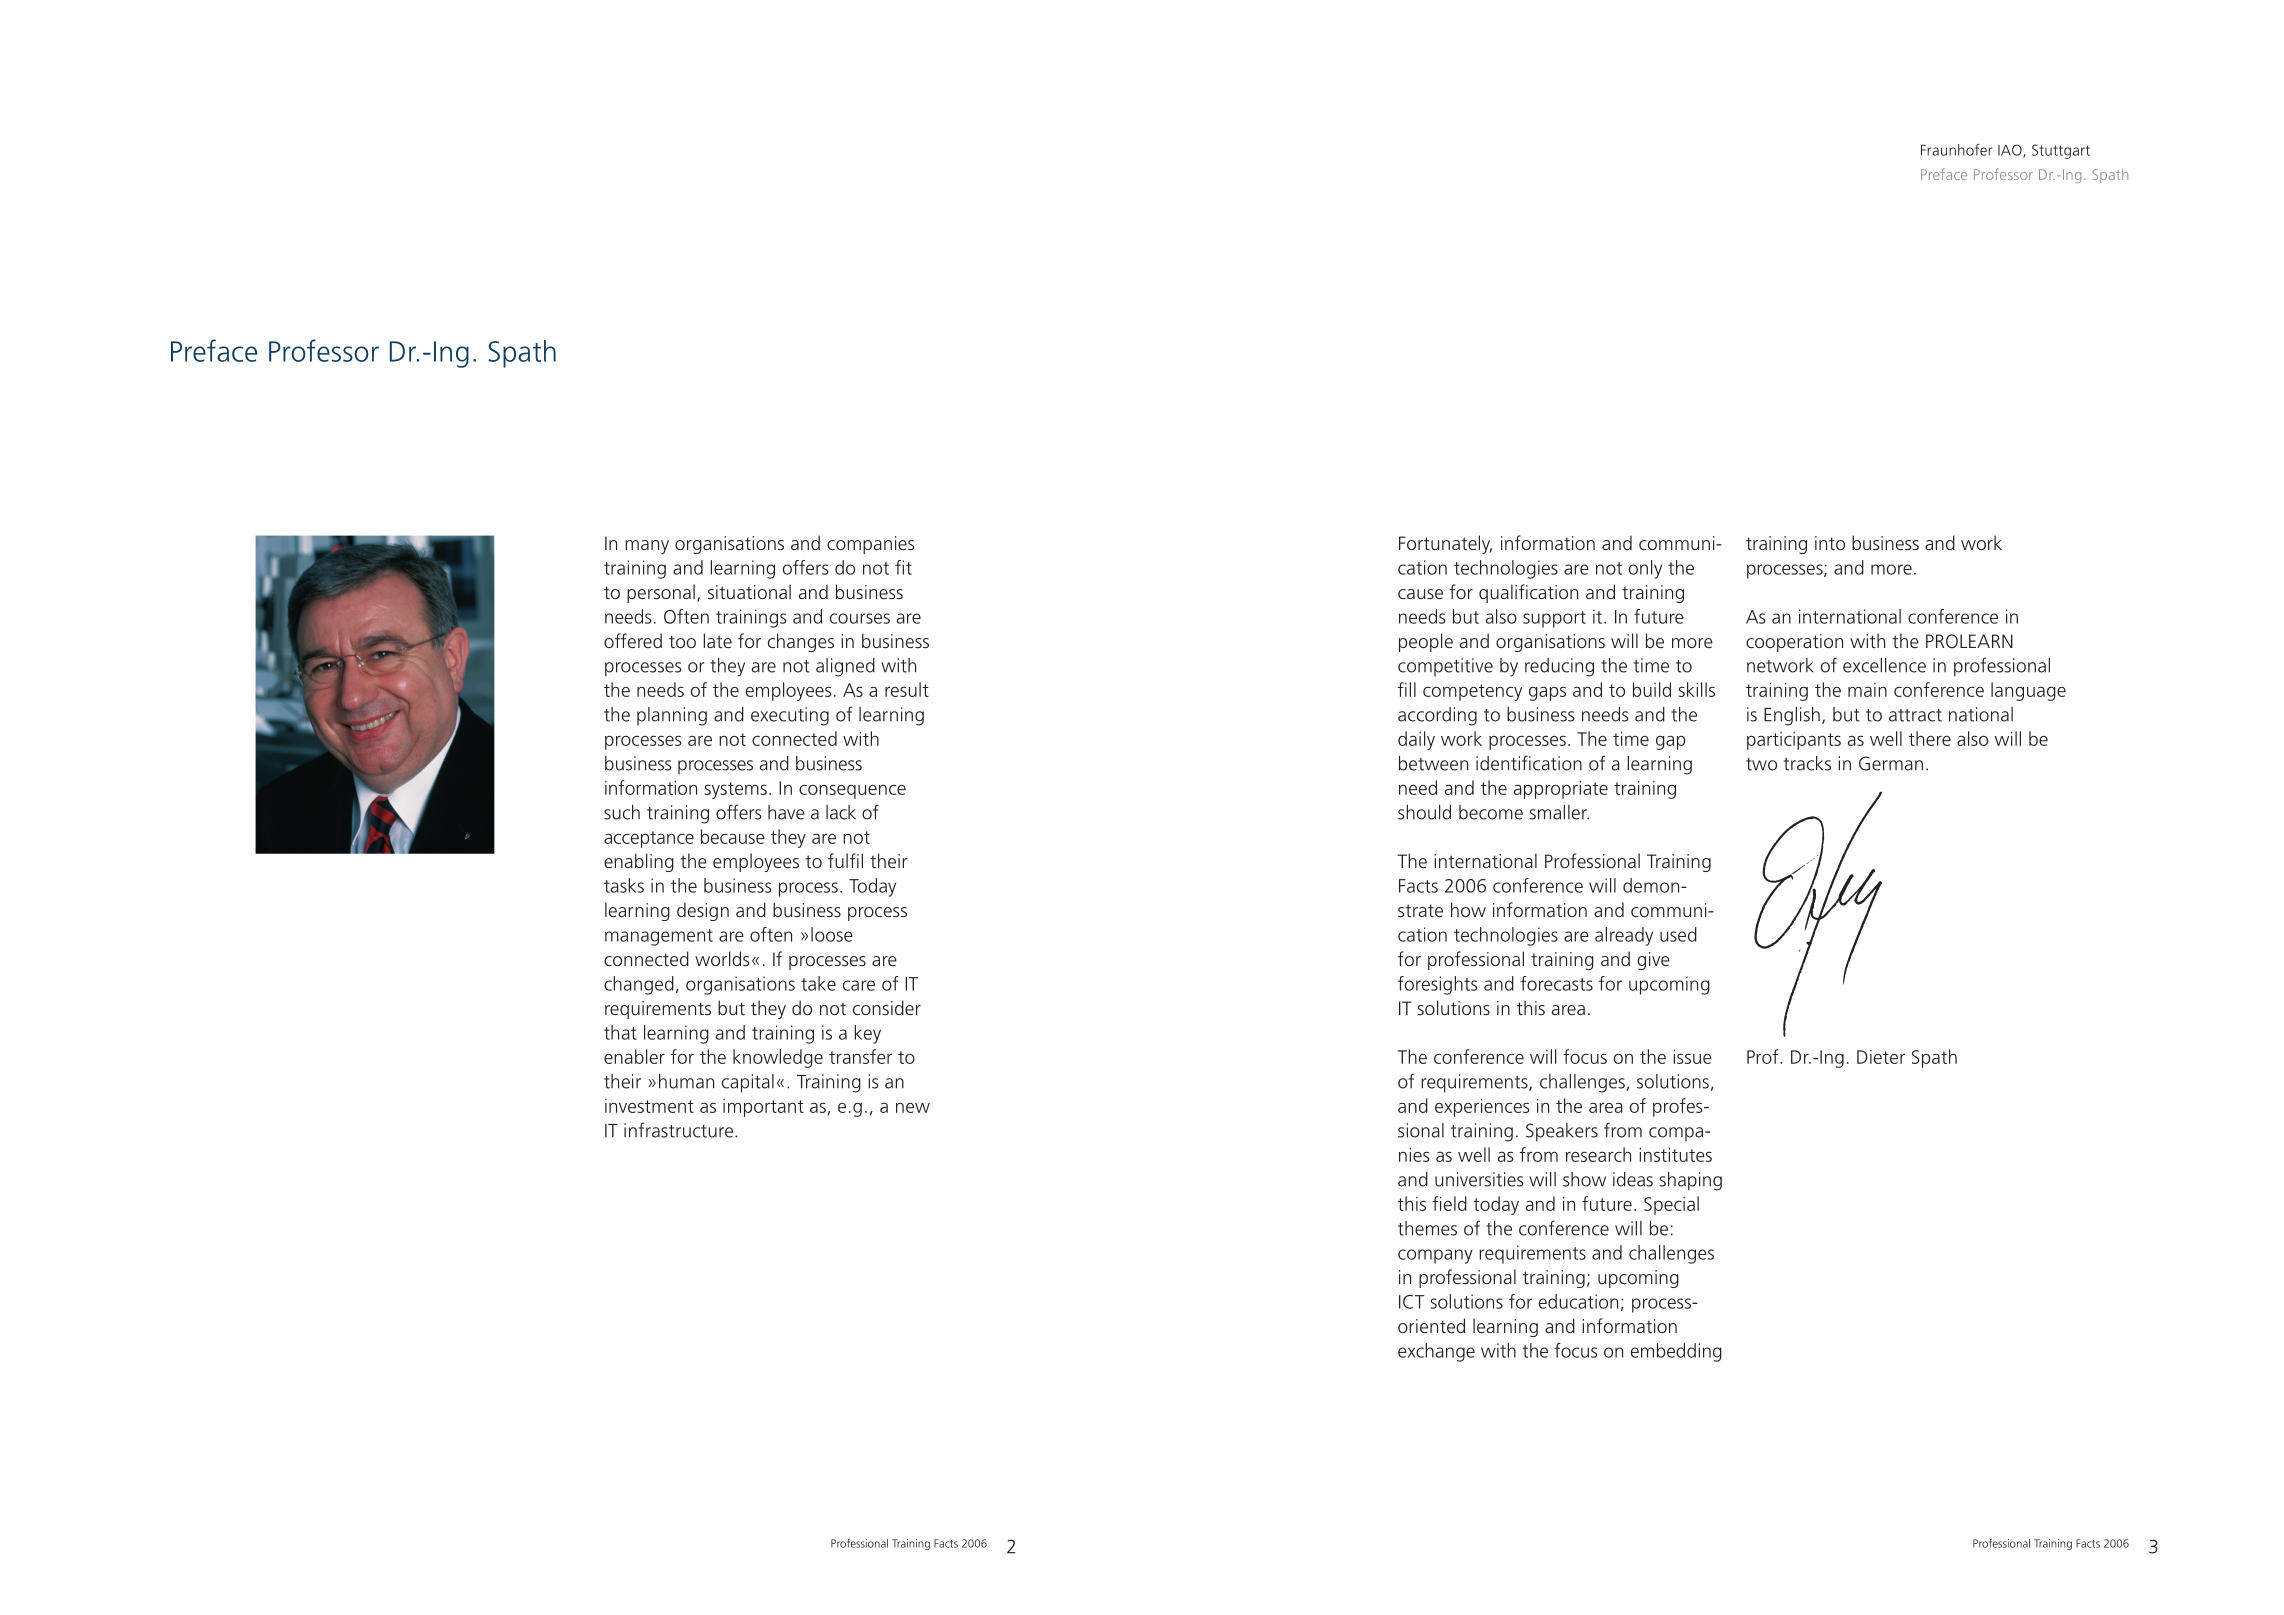  What do you see at coordinates (749, 591) in the screenshot?
I see `situational` at bounding box center [749, 591].
